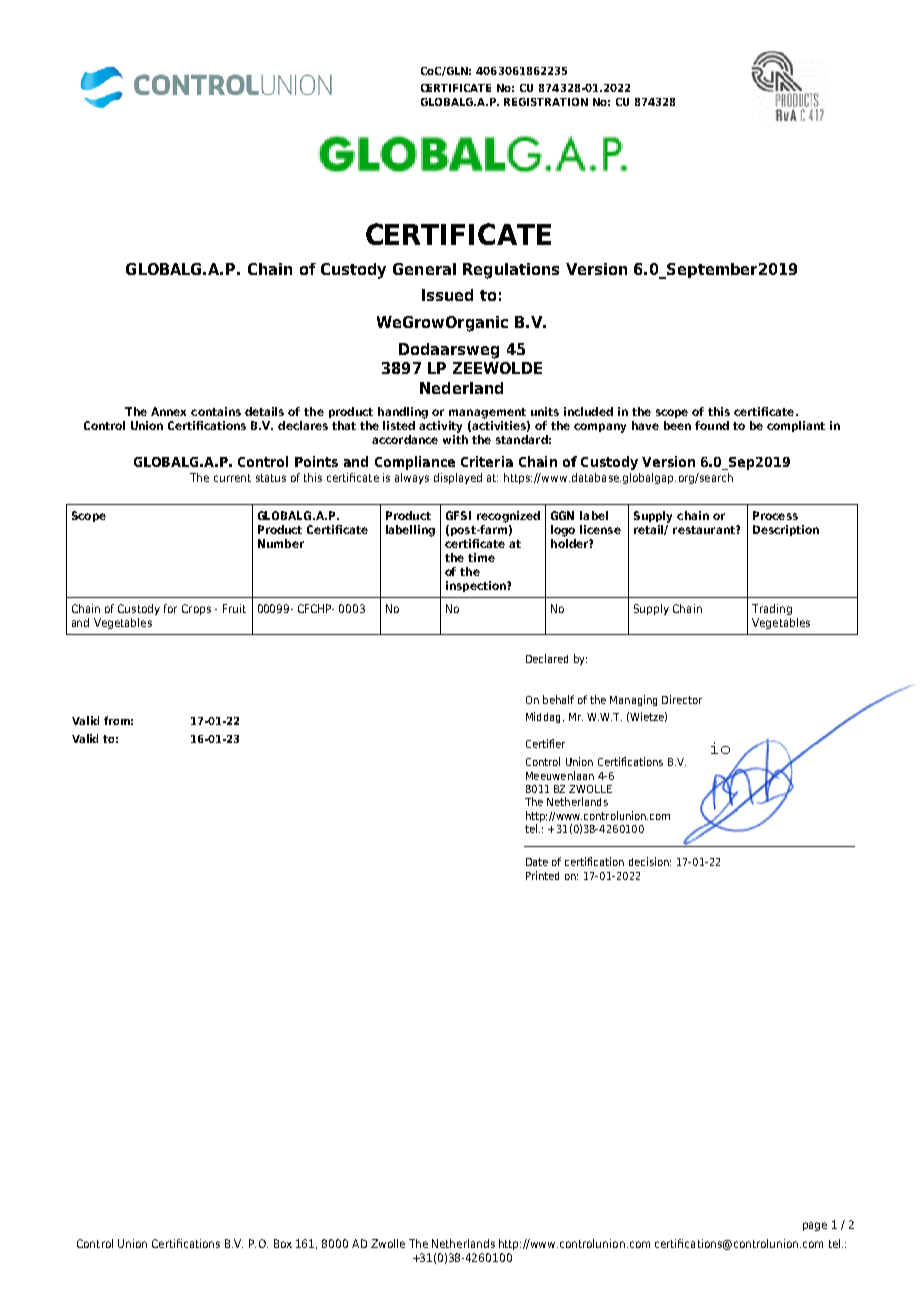 This image has width=924, height=1308. Describe the element at coordinates (508, 517) in the image. I see `recognized` at that location.
